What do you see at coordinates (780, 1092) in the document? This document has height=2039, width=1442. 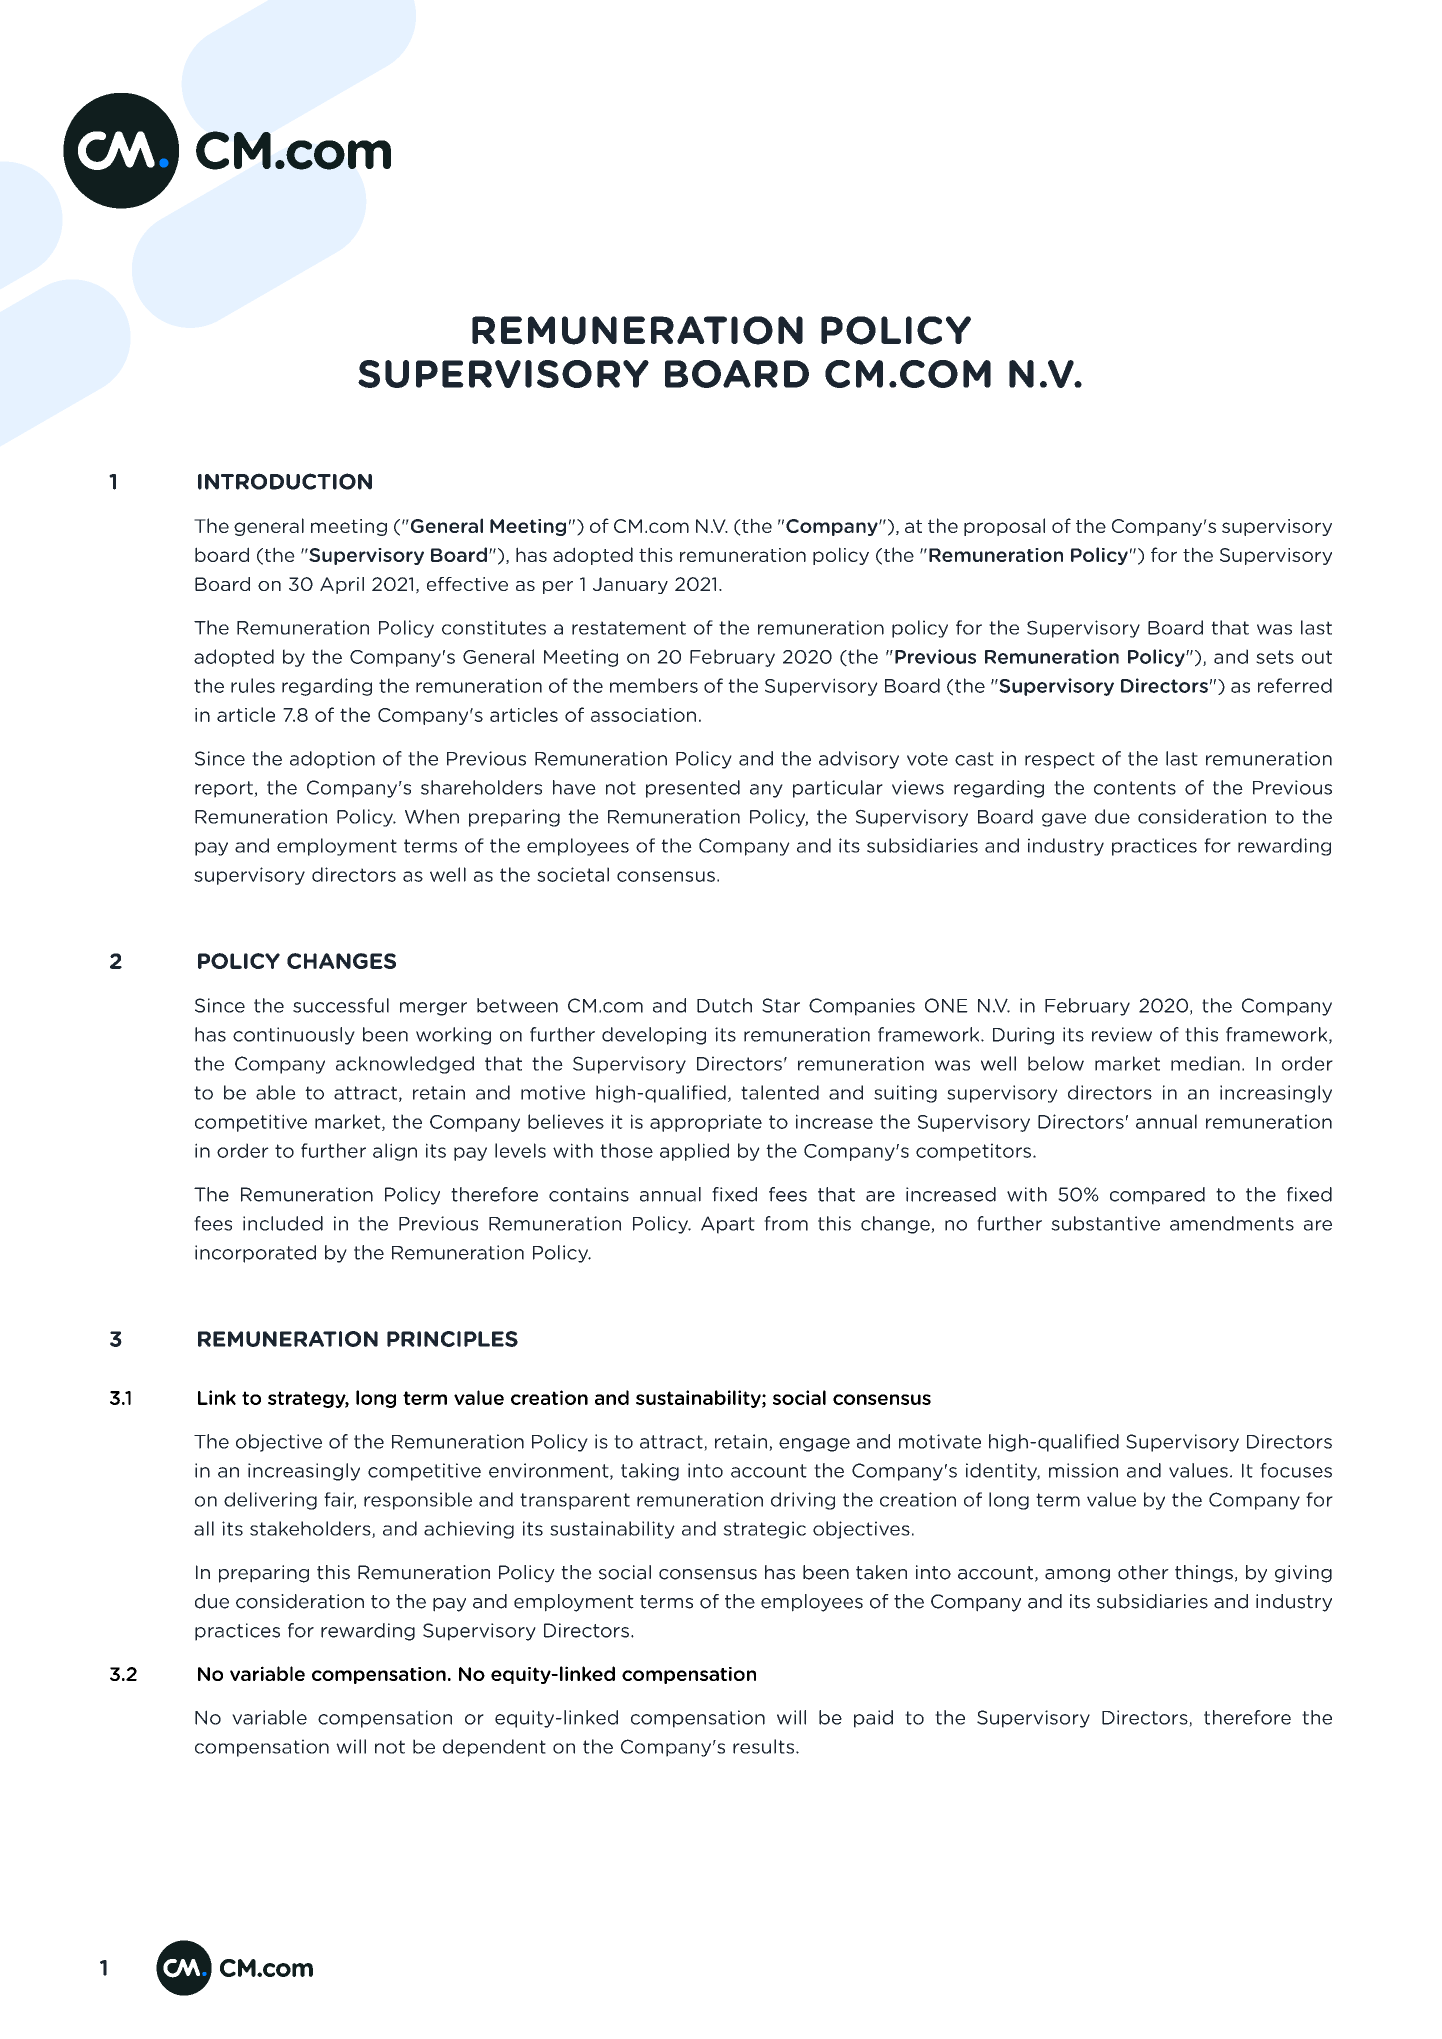 I see `talented` at bounding box center [780, 1092].
